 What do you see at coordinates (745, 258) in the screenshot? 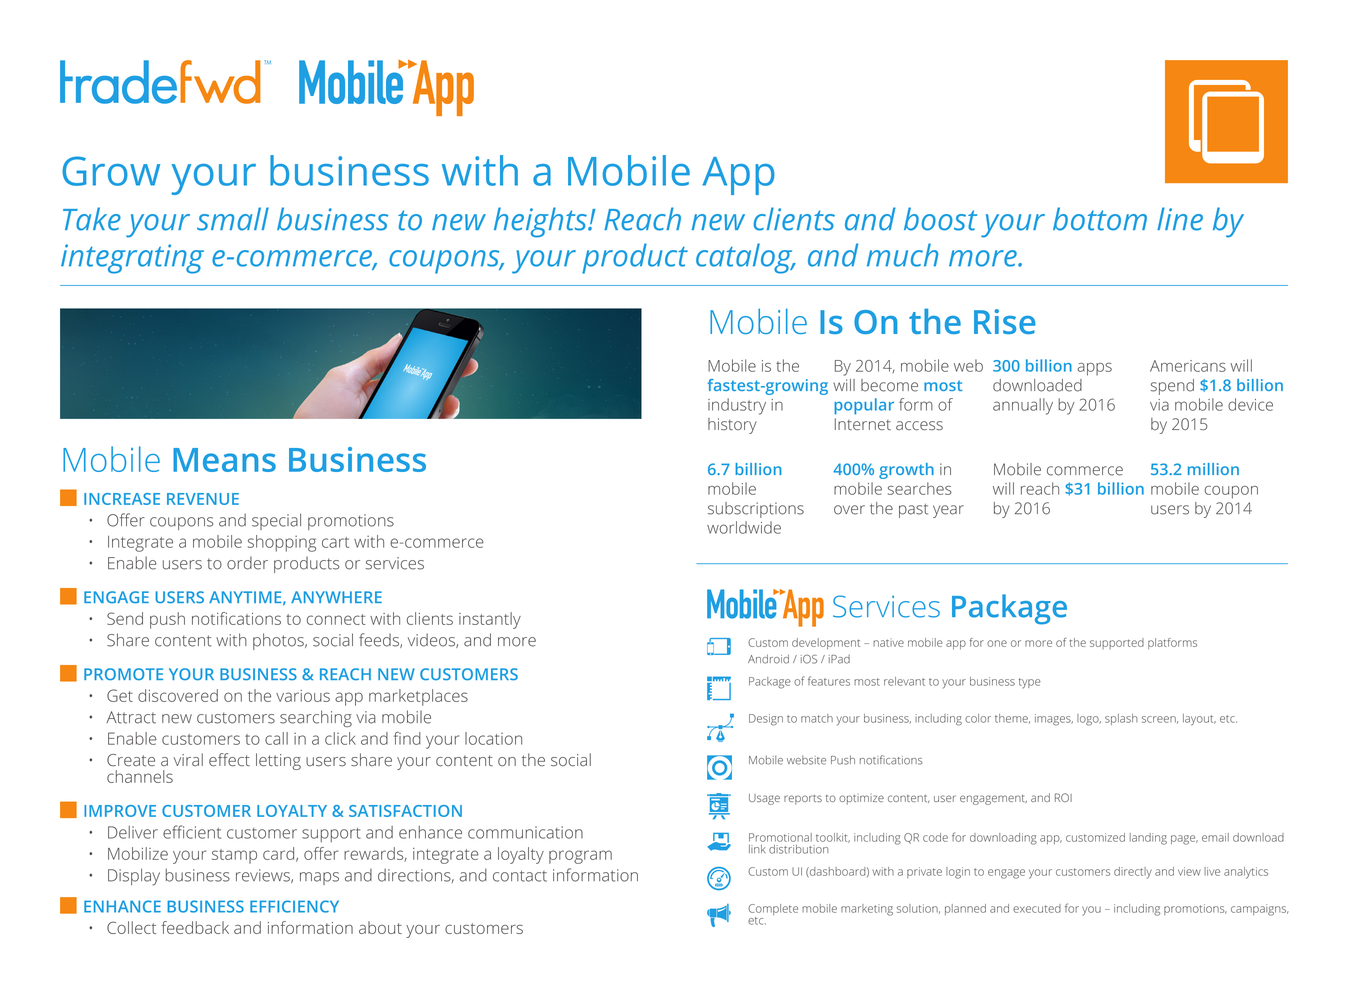
I see `catalog` at bounding box center [745, 258].
